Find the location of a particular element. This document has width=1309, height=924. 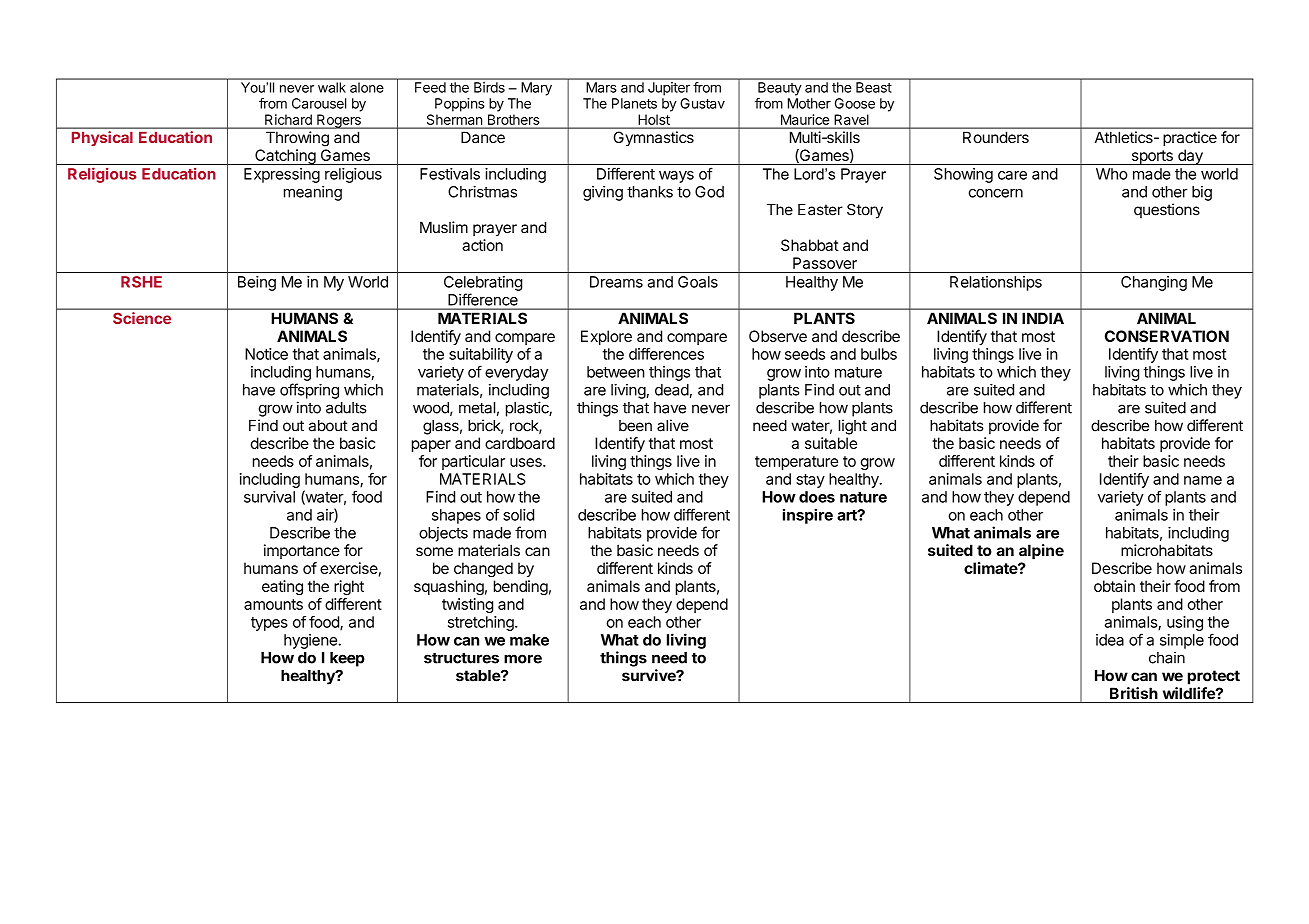

Changing is located at coordinates (1154, 283).
